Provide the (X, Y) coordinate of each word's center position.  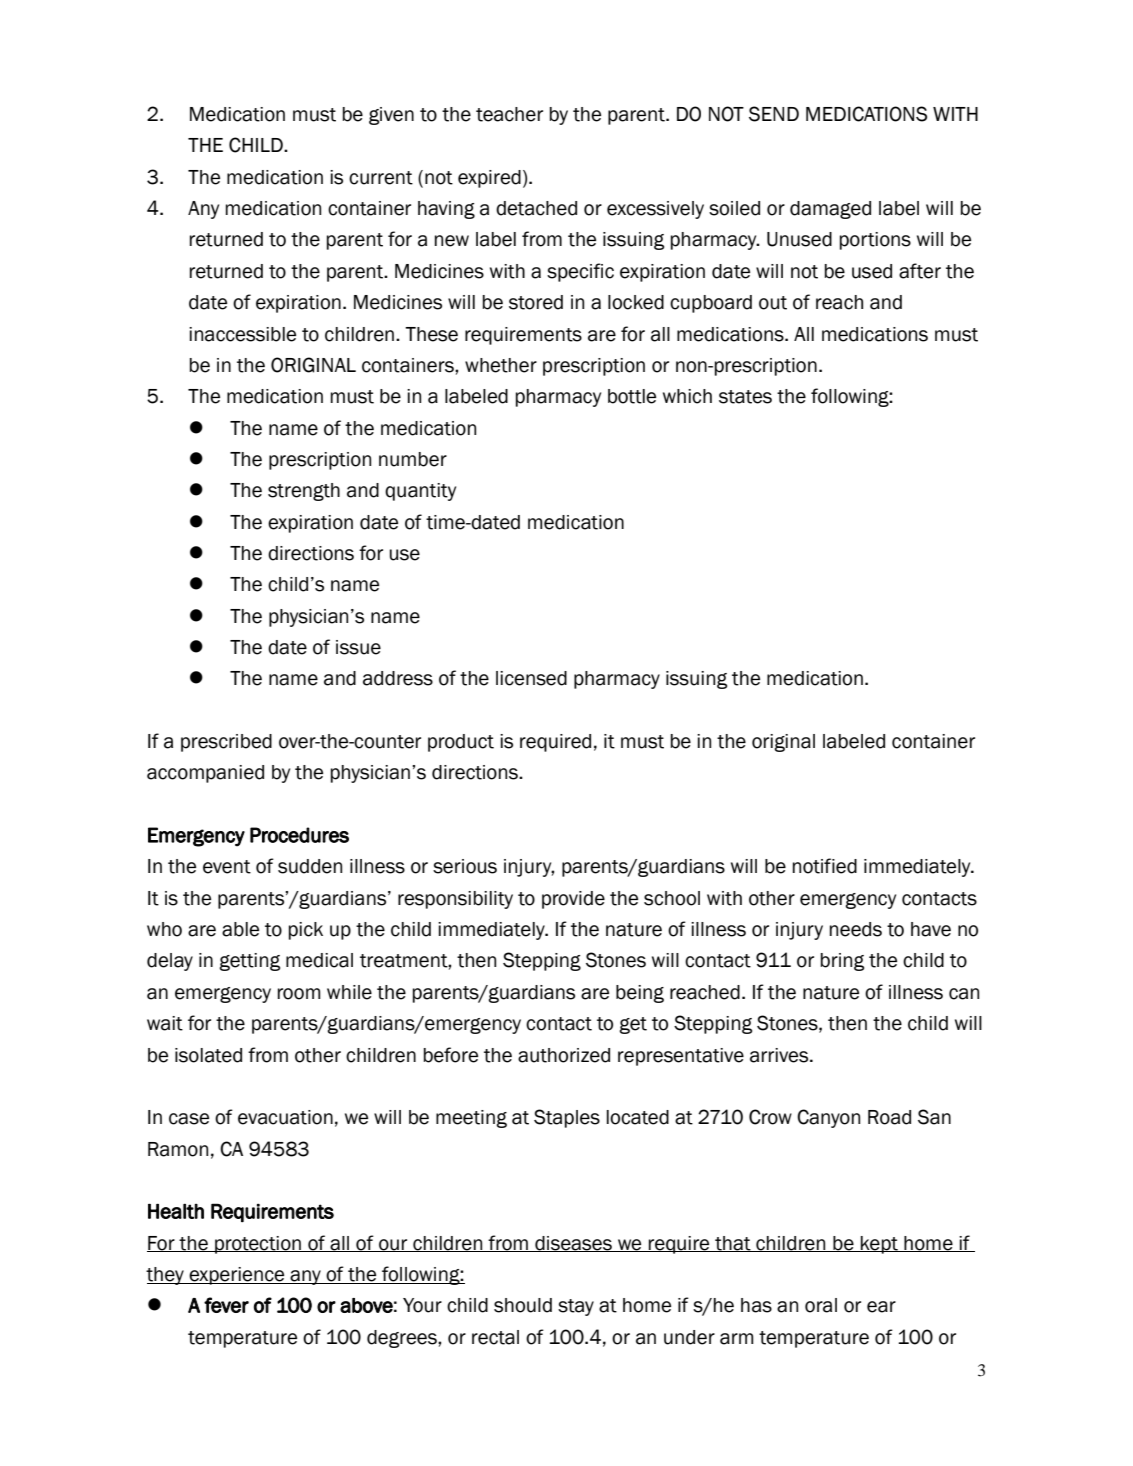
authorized (564, 1055)
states (745, 397)
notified (825, 866)
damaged (830, 210)
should (523, 1305)
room (299, 994)
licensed (531, 678)
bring (842, 962)
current (381, 178)
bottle (632, 396)
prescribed (226, 743)
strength (304, 492)
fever (226, 1305)
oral (821, 1305)
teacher (509, 114)
